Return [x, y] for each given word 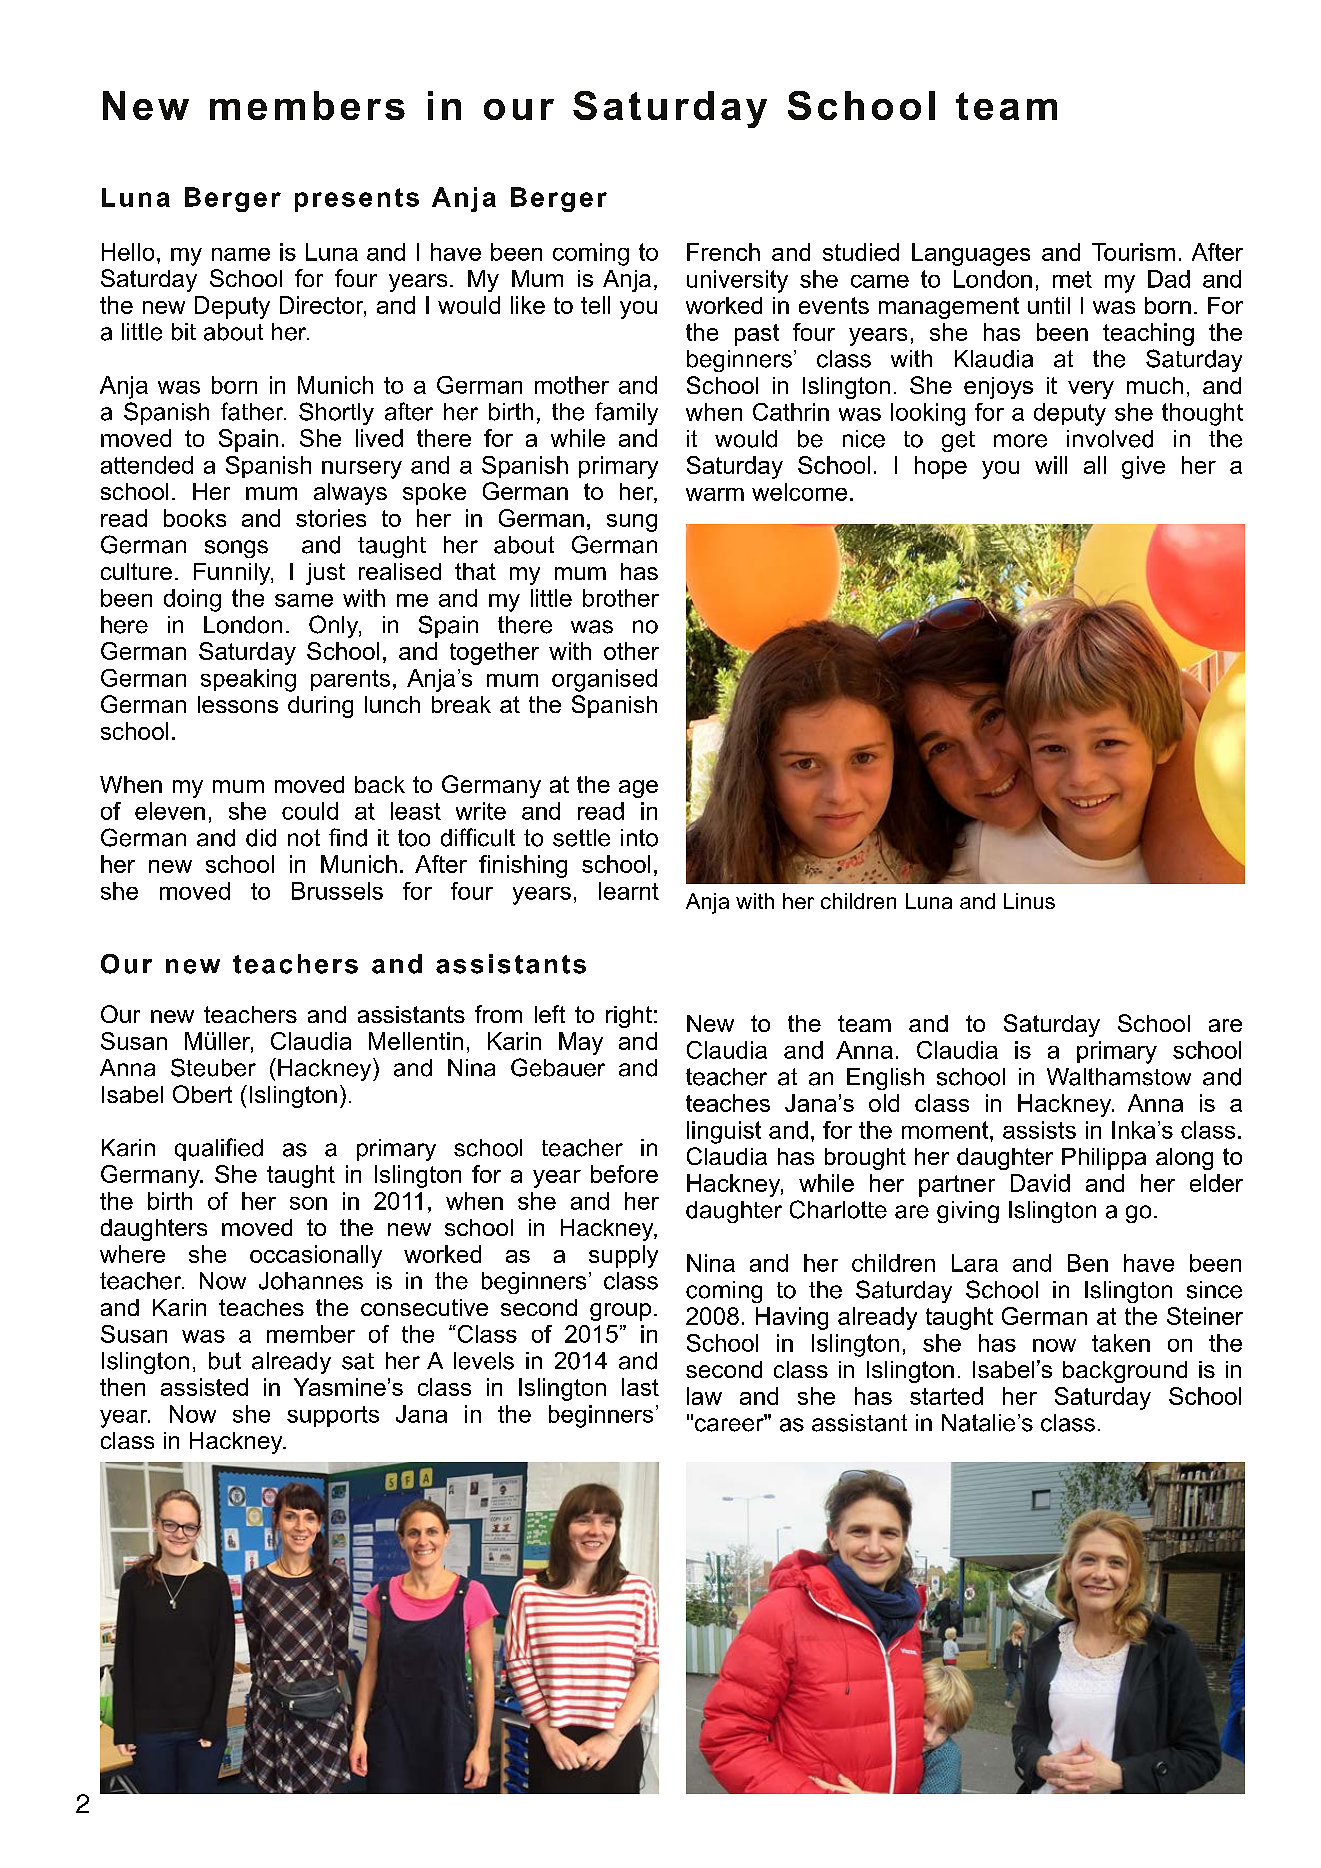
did [261, 838]
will [1051, 465]
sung [632, 523]
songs [236, 549]
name [241, 254]
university [737, 281]
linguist [724, 1132]
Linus [1029, 901]
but [225, 1361]
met [1072, 279]
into [639, 838]
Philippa [1104, 1159]
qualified [219, 1149]
